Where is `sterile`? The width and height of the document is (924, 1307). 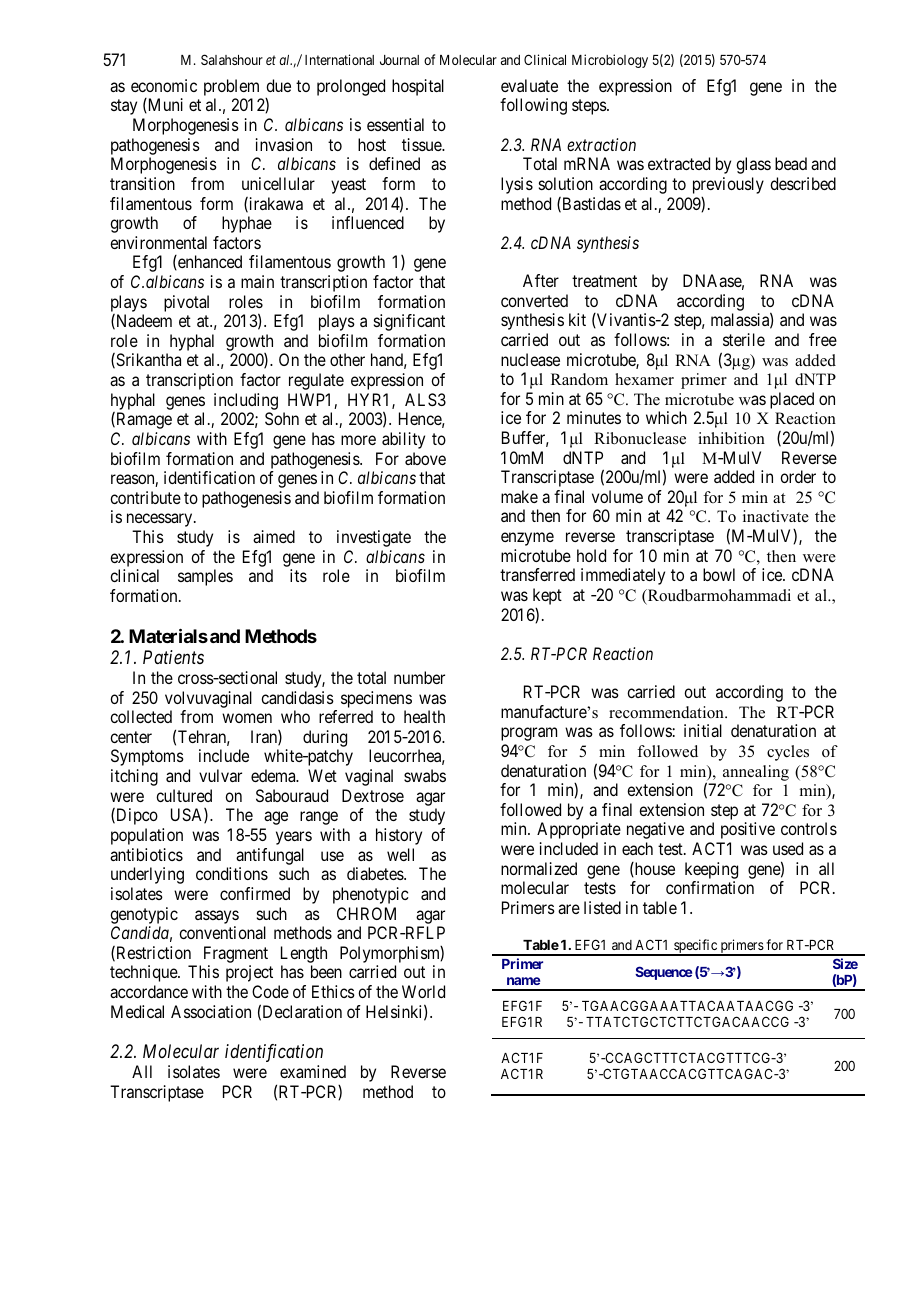
sterile is located at coordinates (744, 339).
